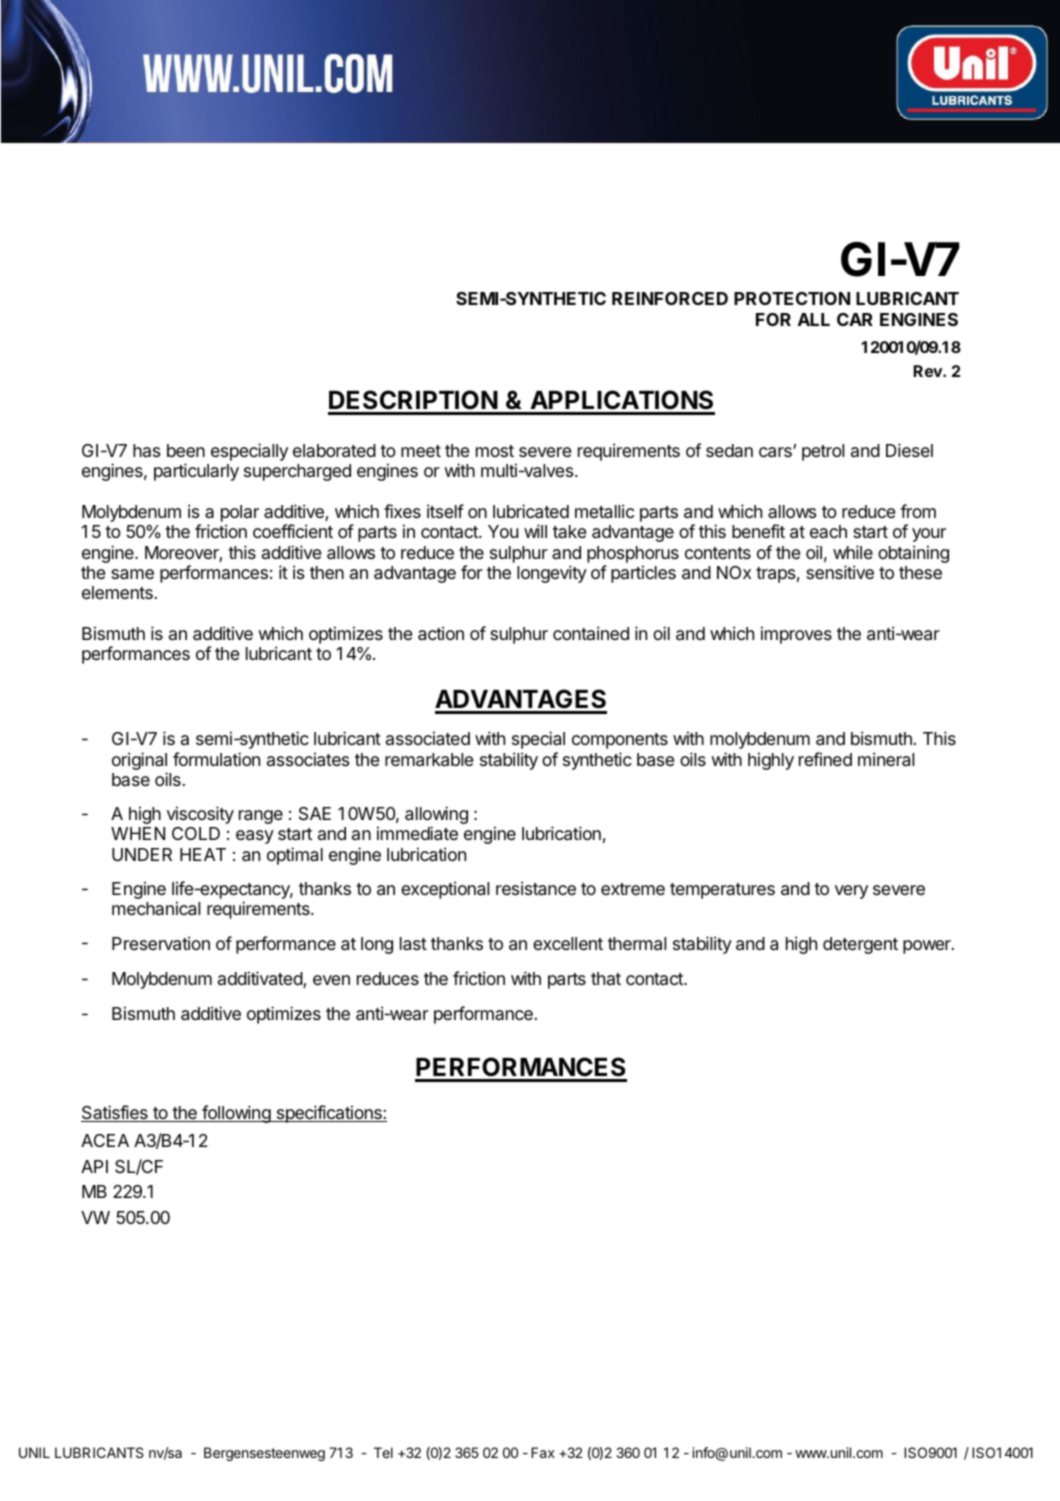  What do you see at coordinates (203, 854) in the screenshot?
I see `HEAT` at bounding box center [203, 854].
